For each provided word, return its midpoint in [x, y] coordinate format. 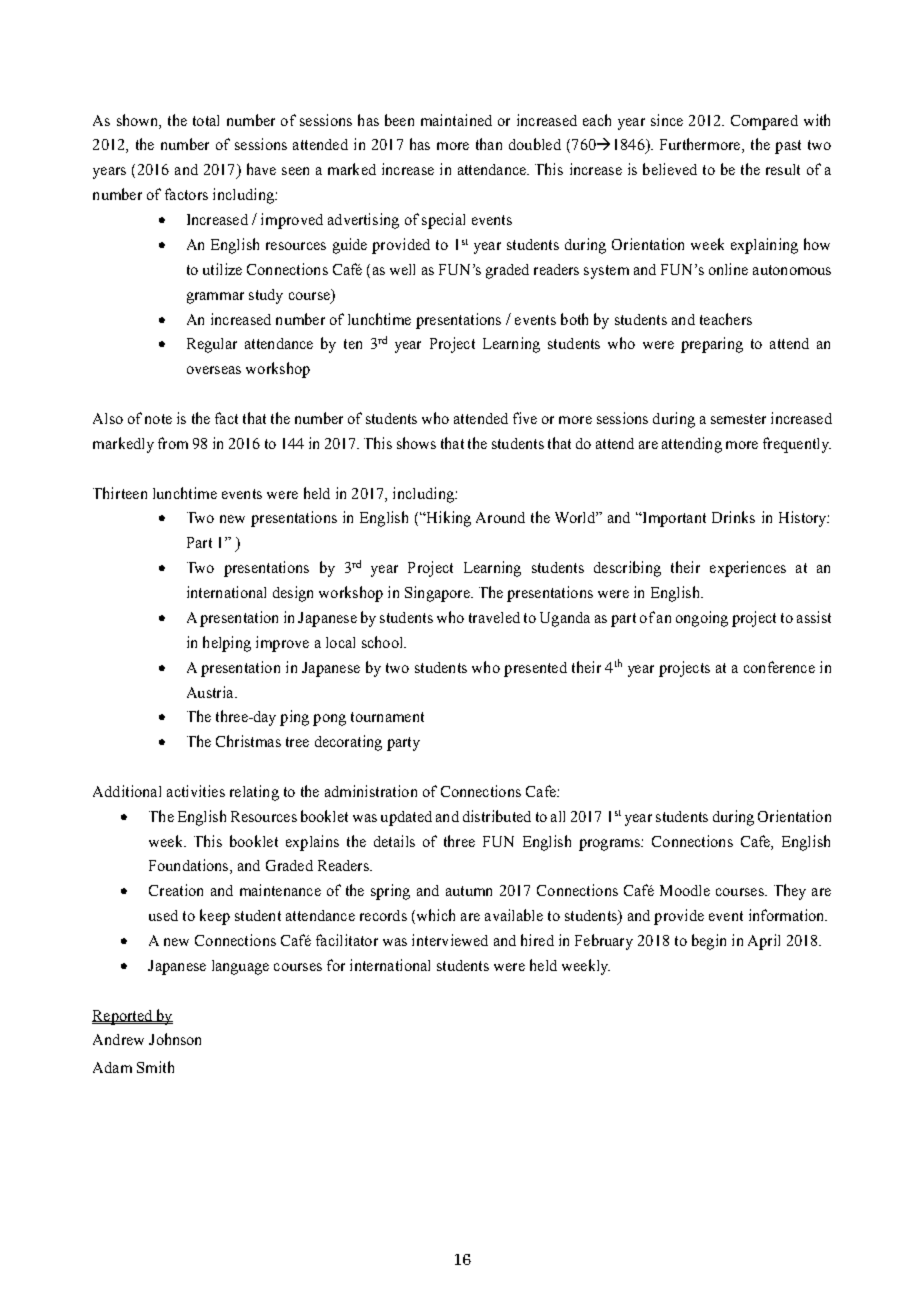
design [293, 594]
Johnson [175, 1039]
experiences [748, 569]
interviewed [450, 940]
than [489, 144]
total [206, 120]
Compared [764, 122]
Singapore [438, 594]
